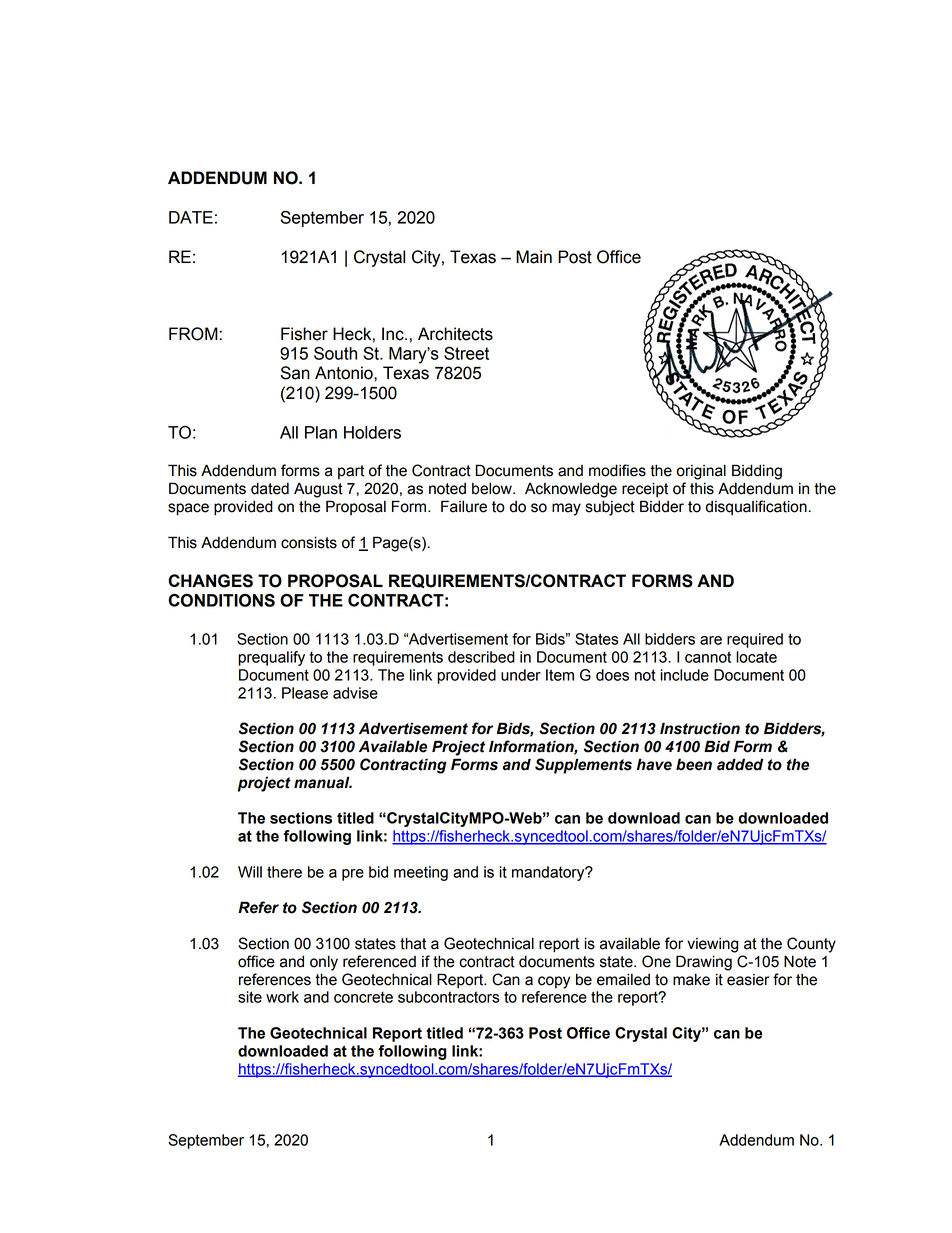  Describe the element at coordinates (740, 764) in the screenshot. I see `added` at that location.
